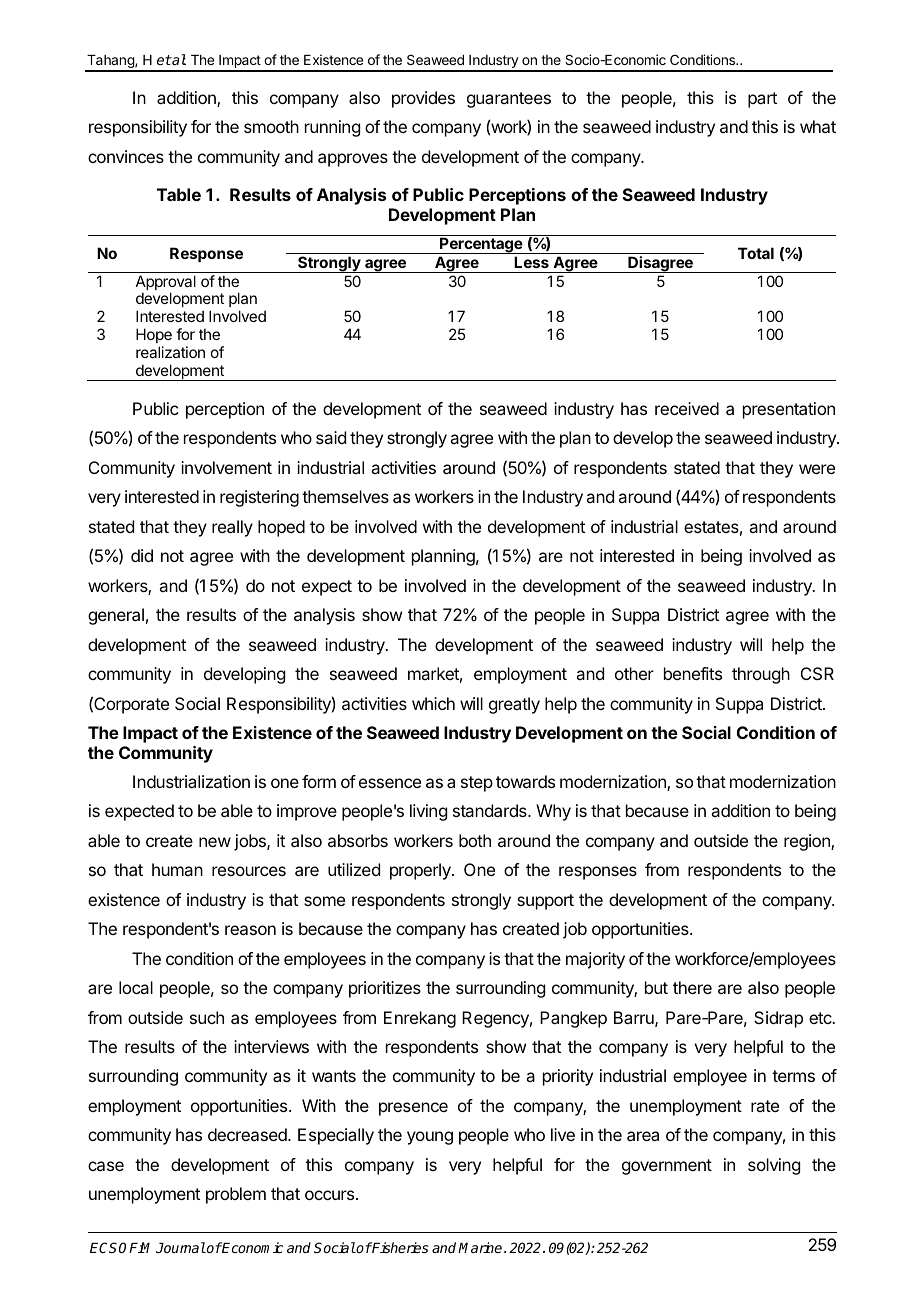 The width and height of the page is (924, 1308). Describe the element at coordinates (170, 352) in the page. I see `realization` at that location.
